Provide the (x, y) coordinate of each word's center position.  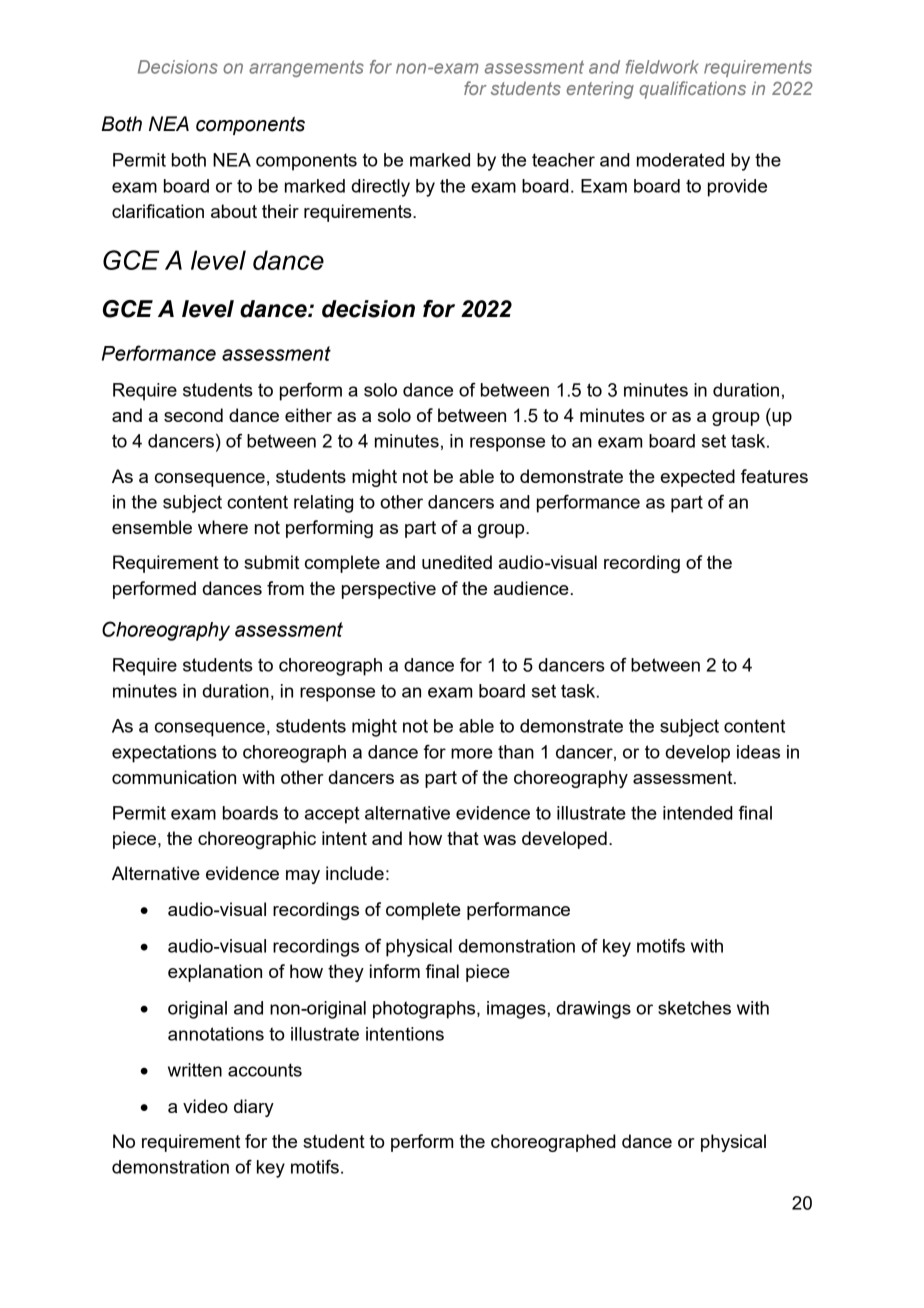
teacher (563, 160)
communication (174, 777)
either (308, 415)
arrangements (306, 68)
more (472, 753)
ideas (758, 752)
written (195, 1070)
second (193, 415)
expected (698, 478)
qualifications (692, 90)
